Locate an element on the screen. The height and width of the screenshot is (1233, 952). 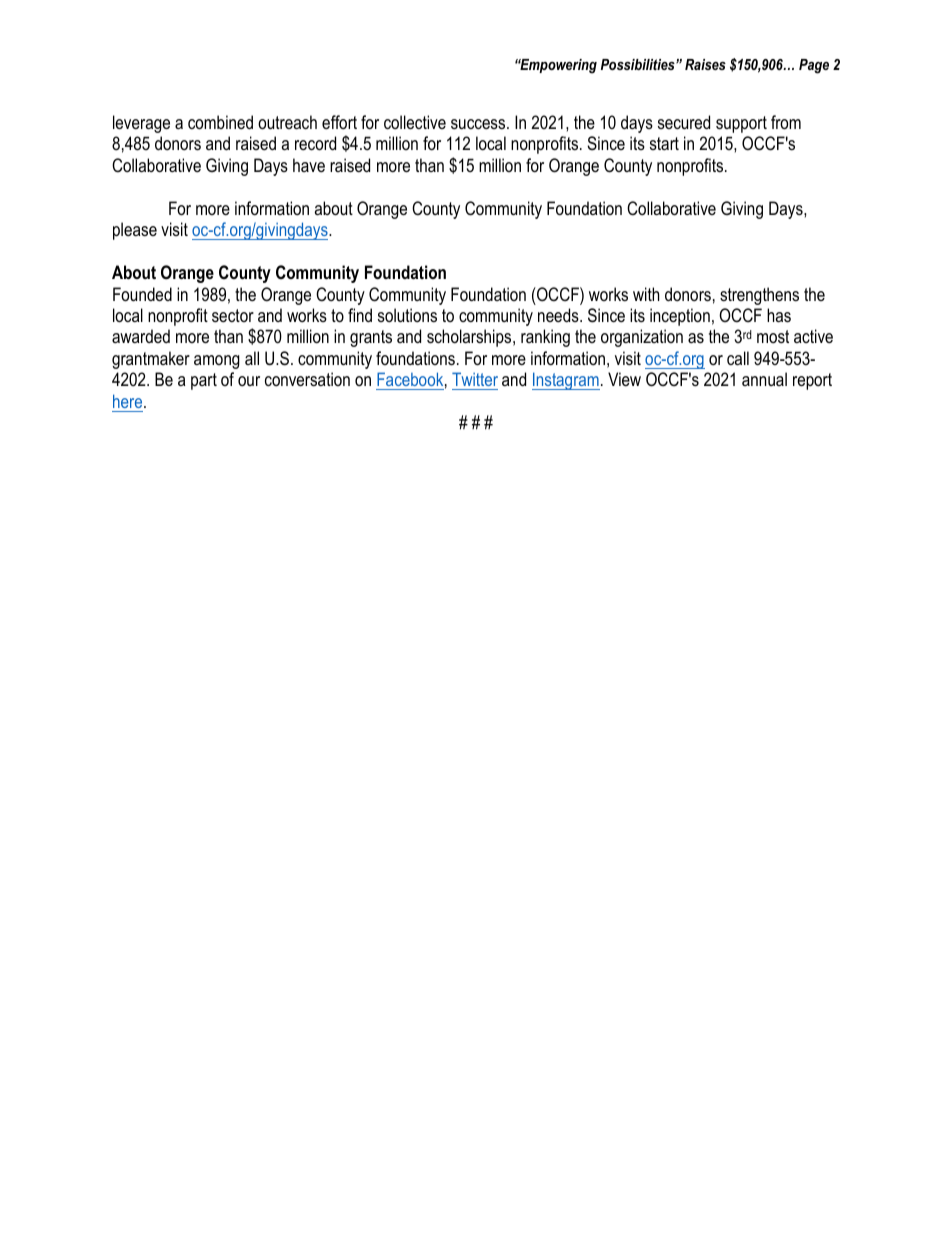
with is located at coordinates (646, 294).
